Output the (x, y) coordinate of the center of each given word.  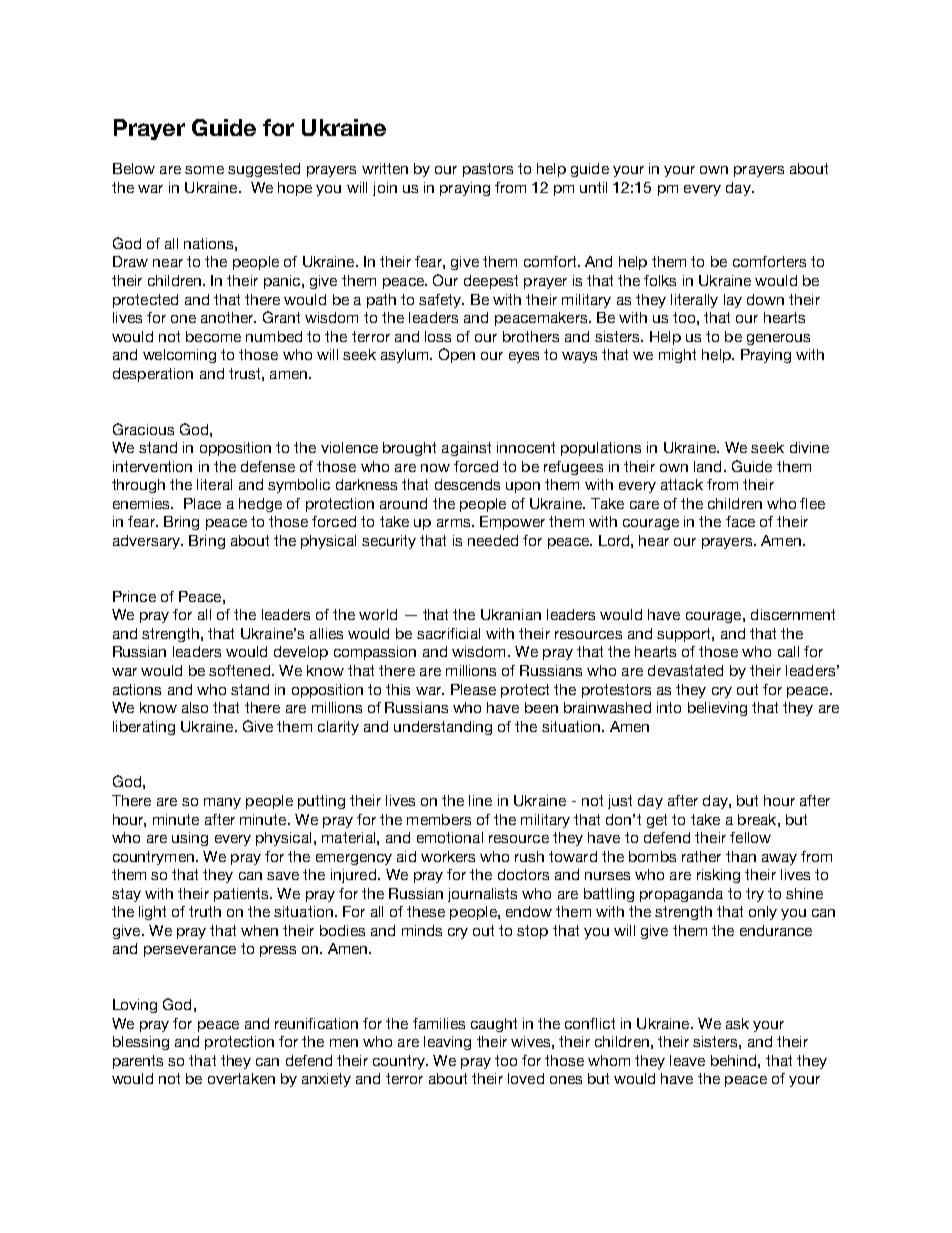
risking (718, 876)
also (195, 707)
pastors (488, 170)
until (593, 187)
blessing (141, 1043)
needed (493, 540)
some (204, 170)
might (677, 356)
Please (473, 689)
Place (202, 503)
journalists (482, 895)
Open (457, 355)
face (740, 521)
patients (242, 895)
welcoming (179, 356)
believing (717, 709)
